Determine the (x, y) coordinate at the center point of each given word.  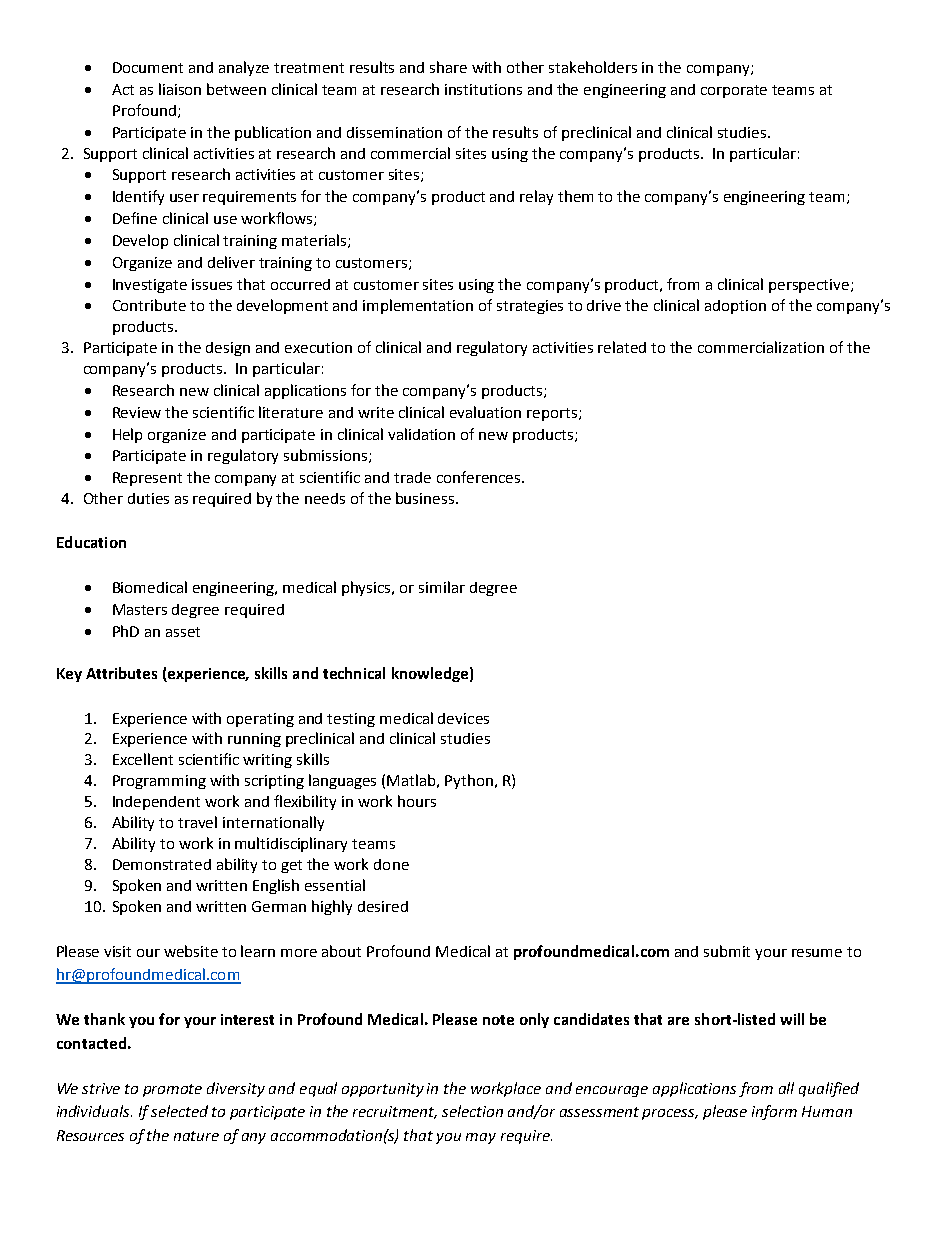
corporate (734, 91)
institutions (483, 89)
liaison (180, 89)
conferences (480, 477)
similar (442, 587)
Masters (140, 609)
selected (179, 1111)
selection (472, 1111)
